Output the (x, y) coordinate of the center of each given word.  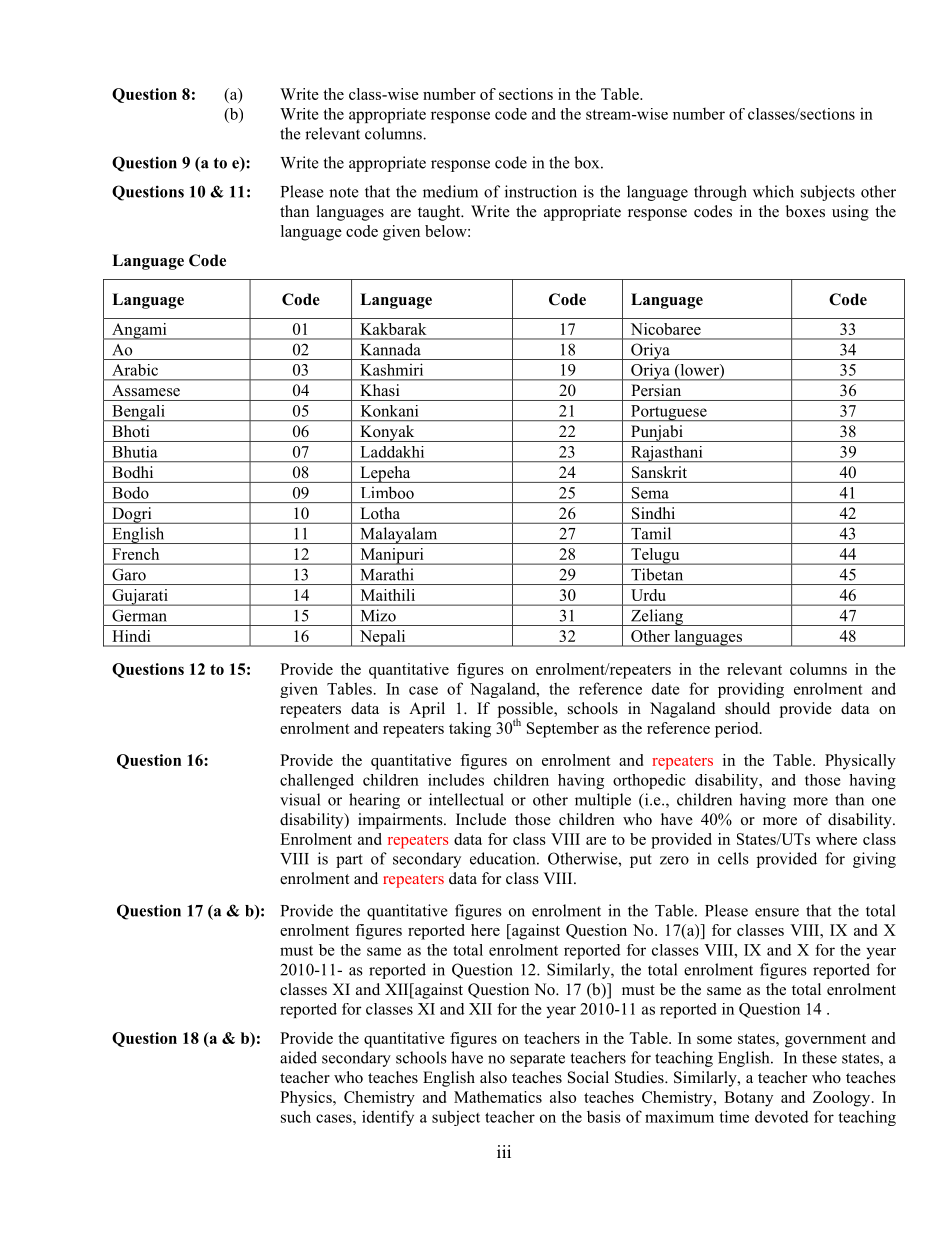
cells (733, 858)
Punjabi (657, 433)
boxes (805, 211)
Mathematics (498, 1097)
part (349, 861)
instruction (541, 191)
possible (526, 711)
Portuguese (669, 413)
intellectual (466, 799)
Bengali (138, 413)
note (343, 192)
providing (751, 690)
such (296, 1116)
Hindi (131, 636)
